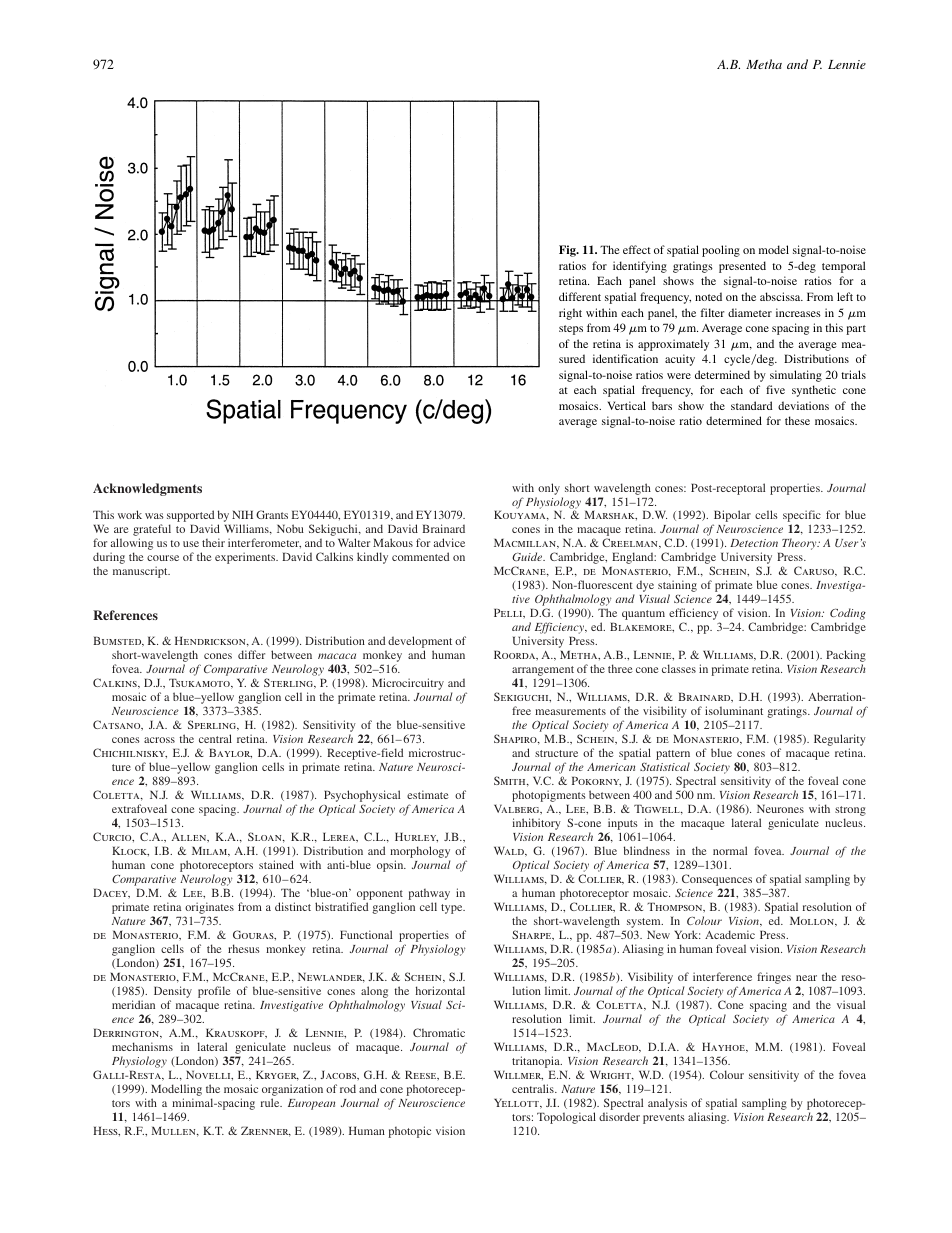 This page has width=952, height=1233. What do you see at coordinates (147, 489) in the page?
I see `Acknowledgments` at bounding box center [147, 489].
